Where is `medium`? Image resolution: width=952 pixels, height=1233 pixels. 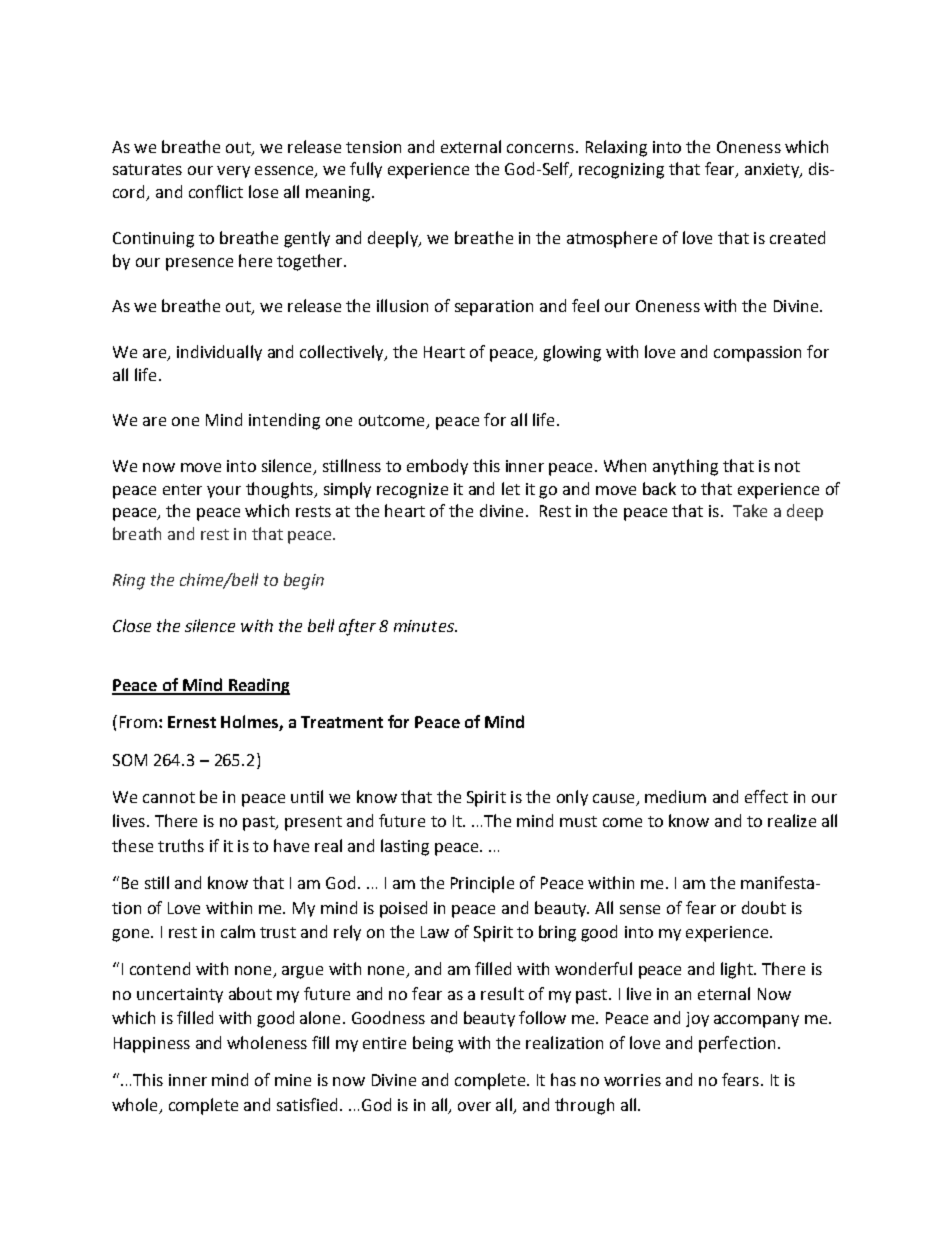
medium is located at coordinates (675, 796).
